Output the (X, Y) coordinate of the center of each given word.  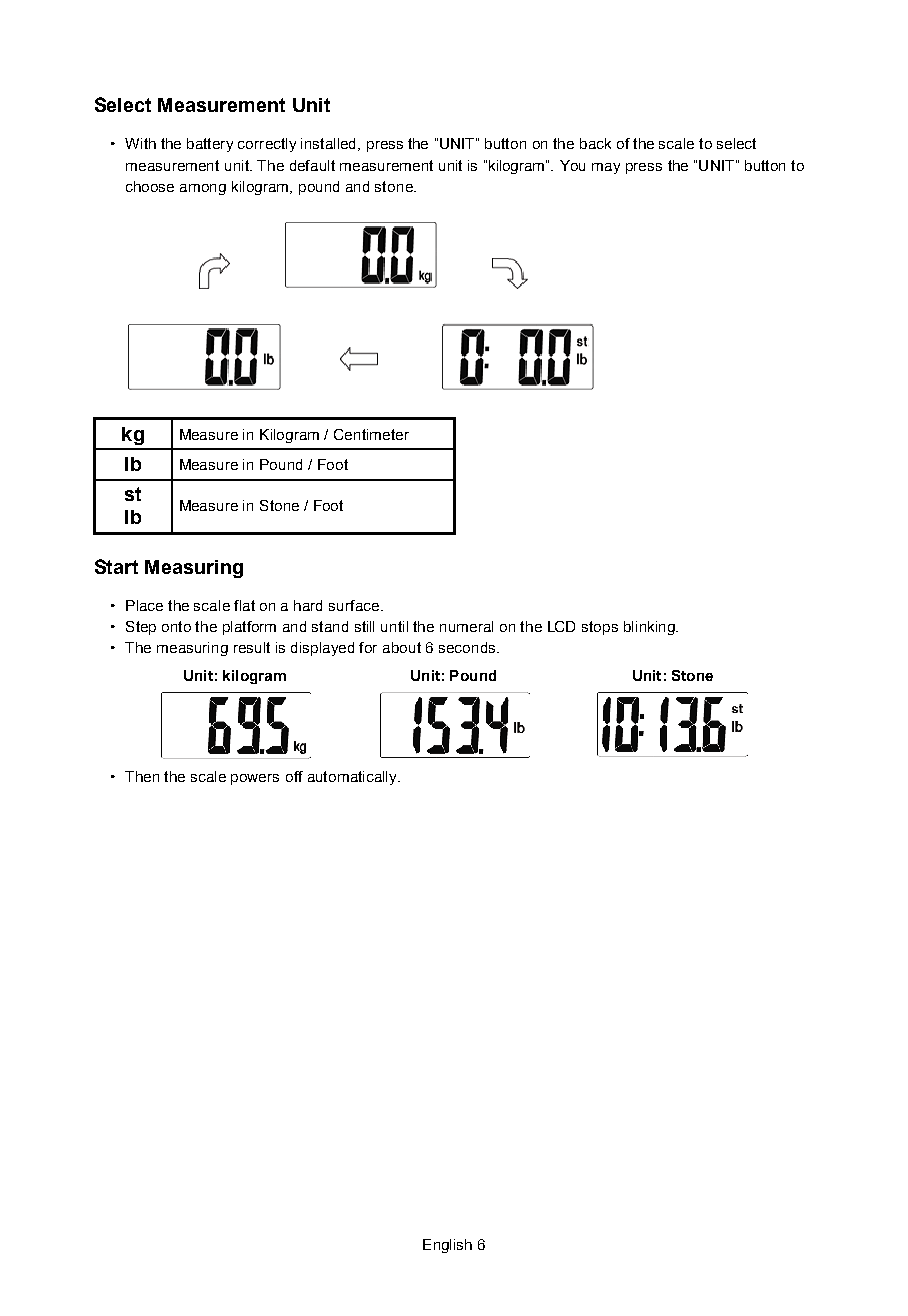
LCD (561, 626)
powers (255, 779)
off (294, 776)
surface (354, 605)
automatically (353, 778)
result (252, 647)
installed (328, 143)
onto (176, 626)
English (447, 1246)
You (572, 165)
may (606, 168)
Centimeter (371, 434)
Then (142, 776)
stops (600, 628)
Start (116, 566)
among (203, 189)
